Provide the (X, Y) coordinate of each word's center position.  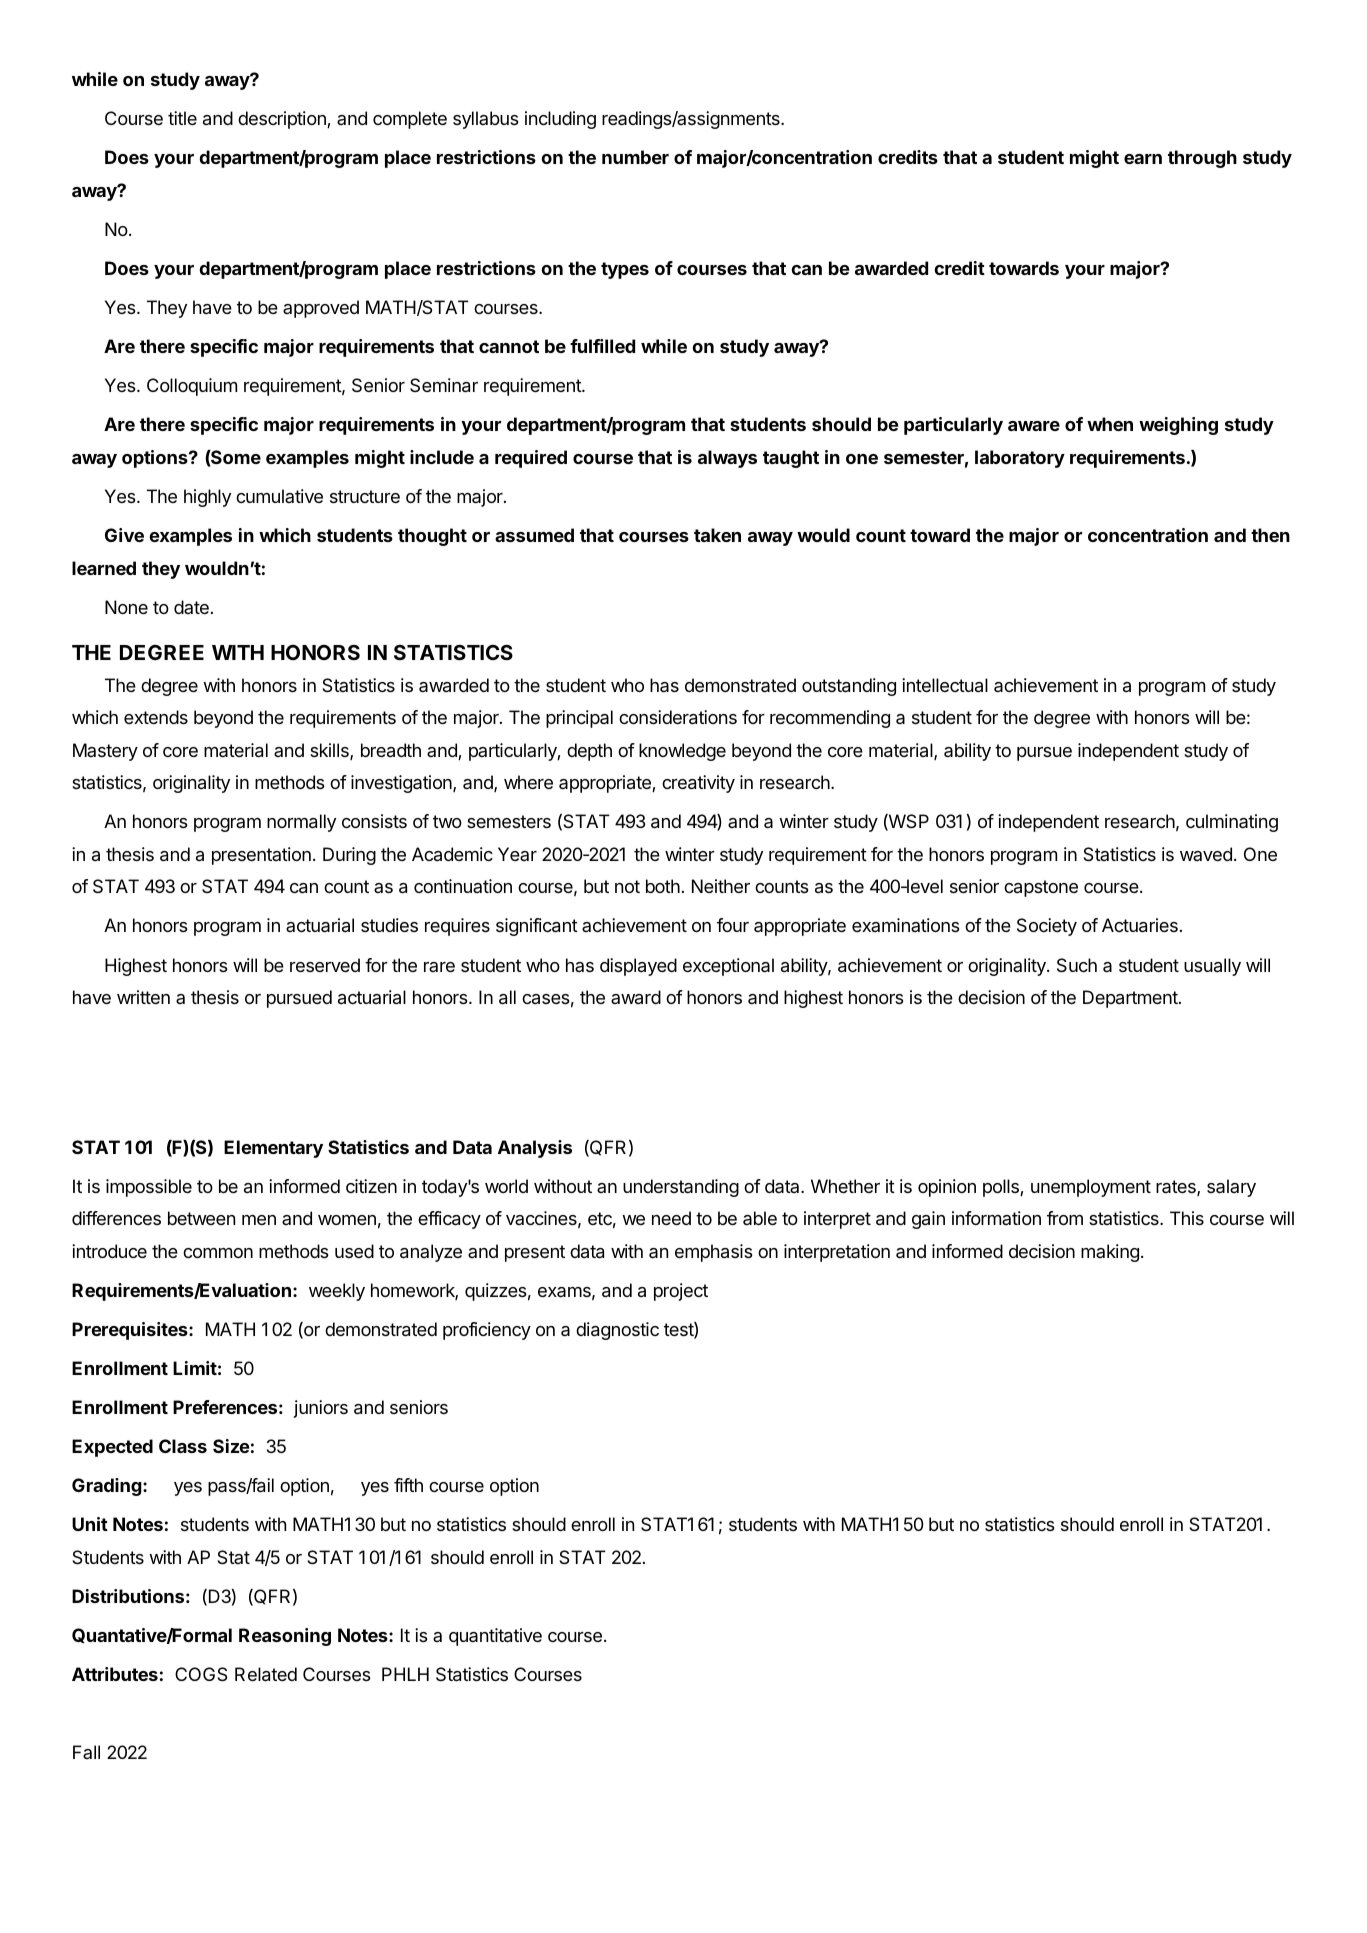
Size (231, 1446)
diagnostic (617, 1331)
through (1202, 159)
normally (301, 823)
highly (207, 498)
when (1110, 424)
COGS (201, 1674)
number (635, 157)
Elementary (273, 1149)
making (1110, 1253)
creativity (698, 784)
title (182, 118)
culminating (1232, 823)
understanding (681, 1188)
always (727, 459)
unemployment (1091, 1188)
